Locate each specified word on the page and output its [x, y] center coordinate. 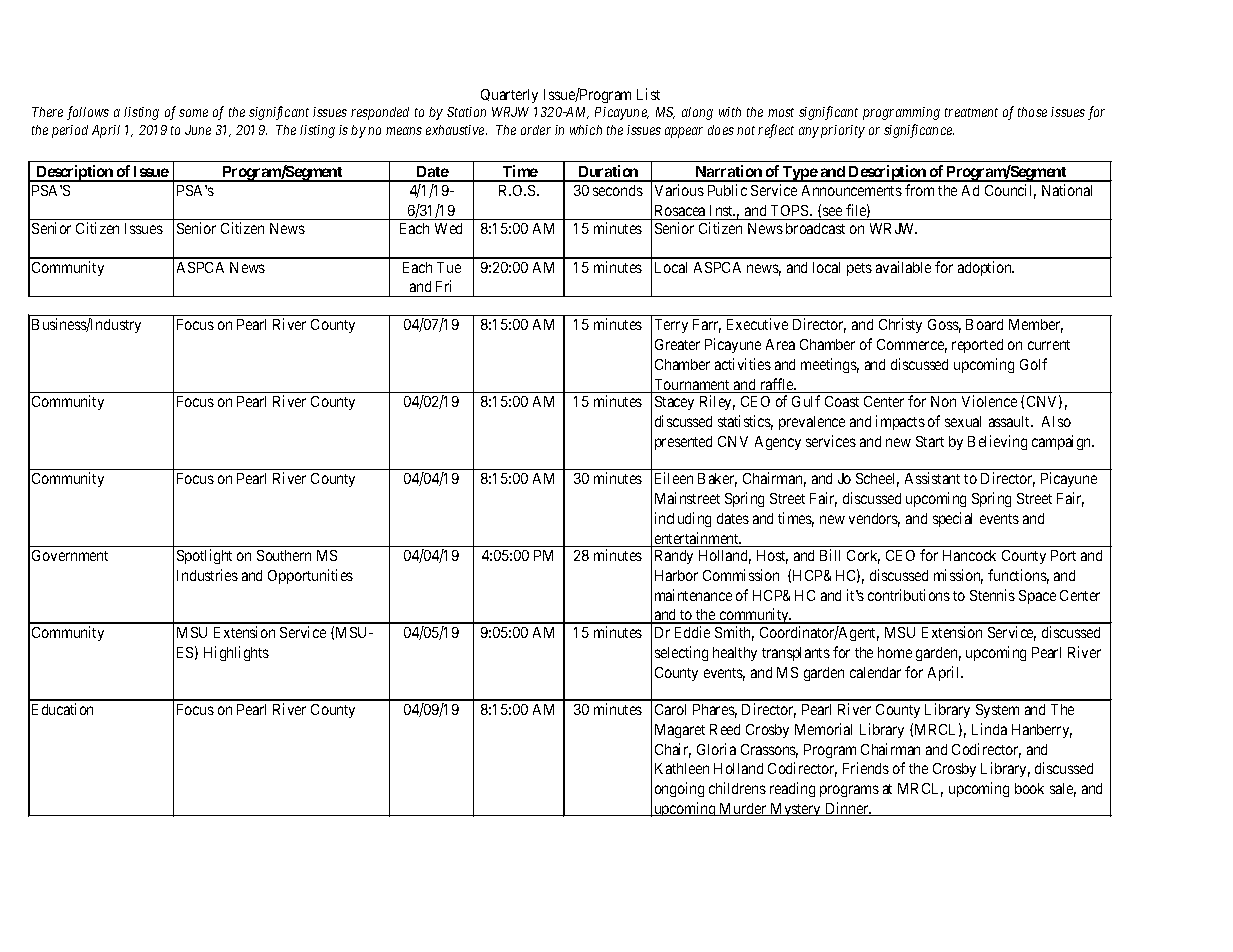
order [536, 130]
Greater [677, 344]
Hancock [969, 555]
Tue [449, 267]
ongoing [679, 789]
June [198, 130]
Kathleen [682, 768]
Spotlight [204, 556]
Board [984, 324]
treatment [971, 112]
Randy [674, 557]
